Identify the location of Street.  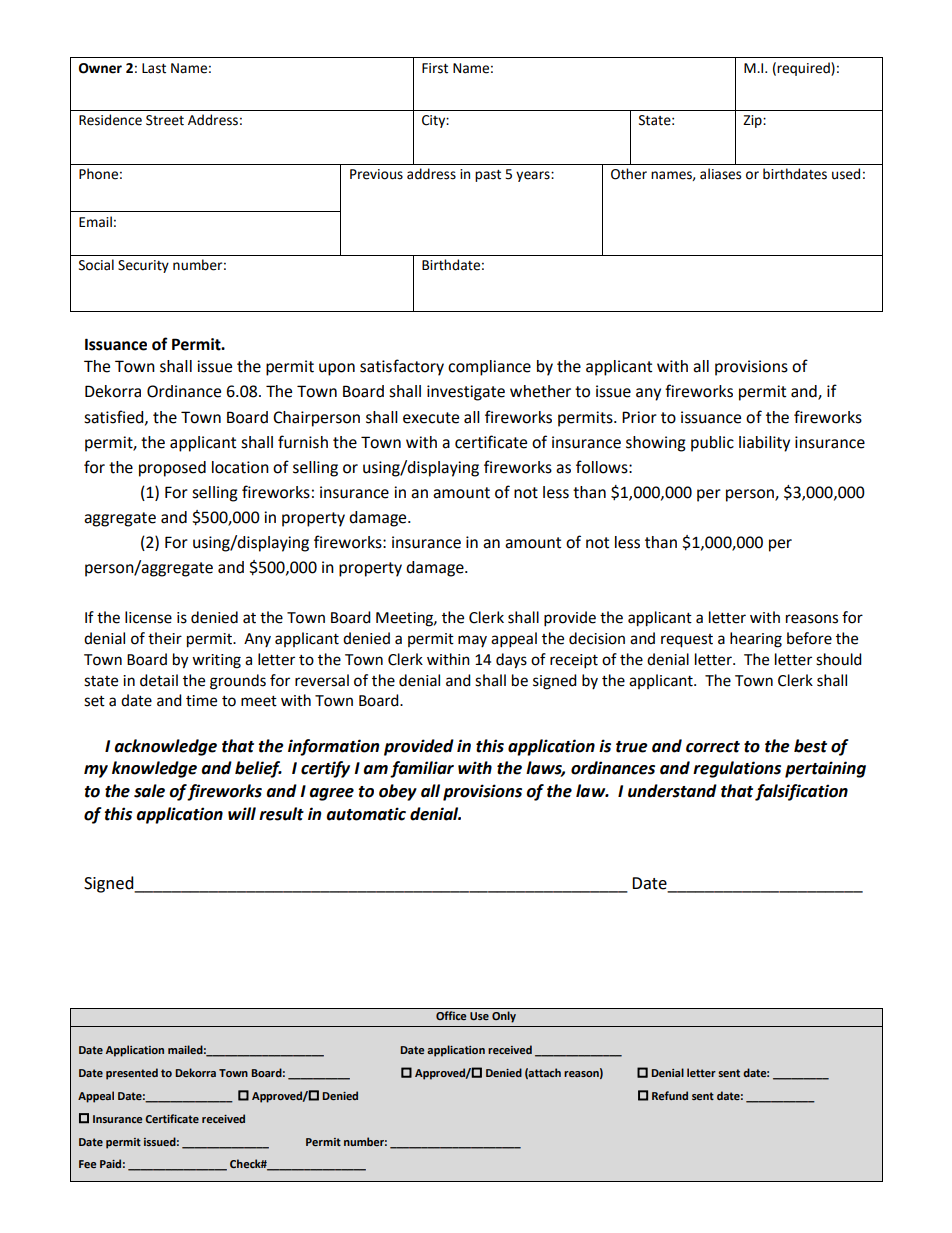
(165, 120).
